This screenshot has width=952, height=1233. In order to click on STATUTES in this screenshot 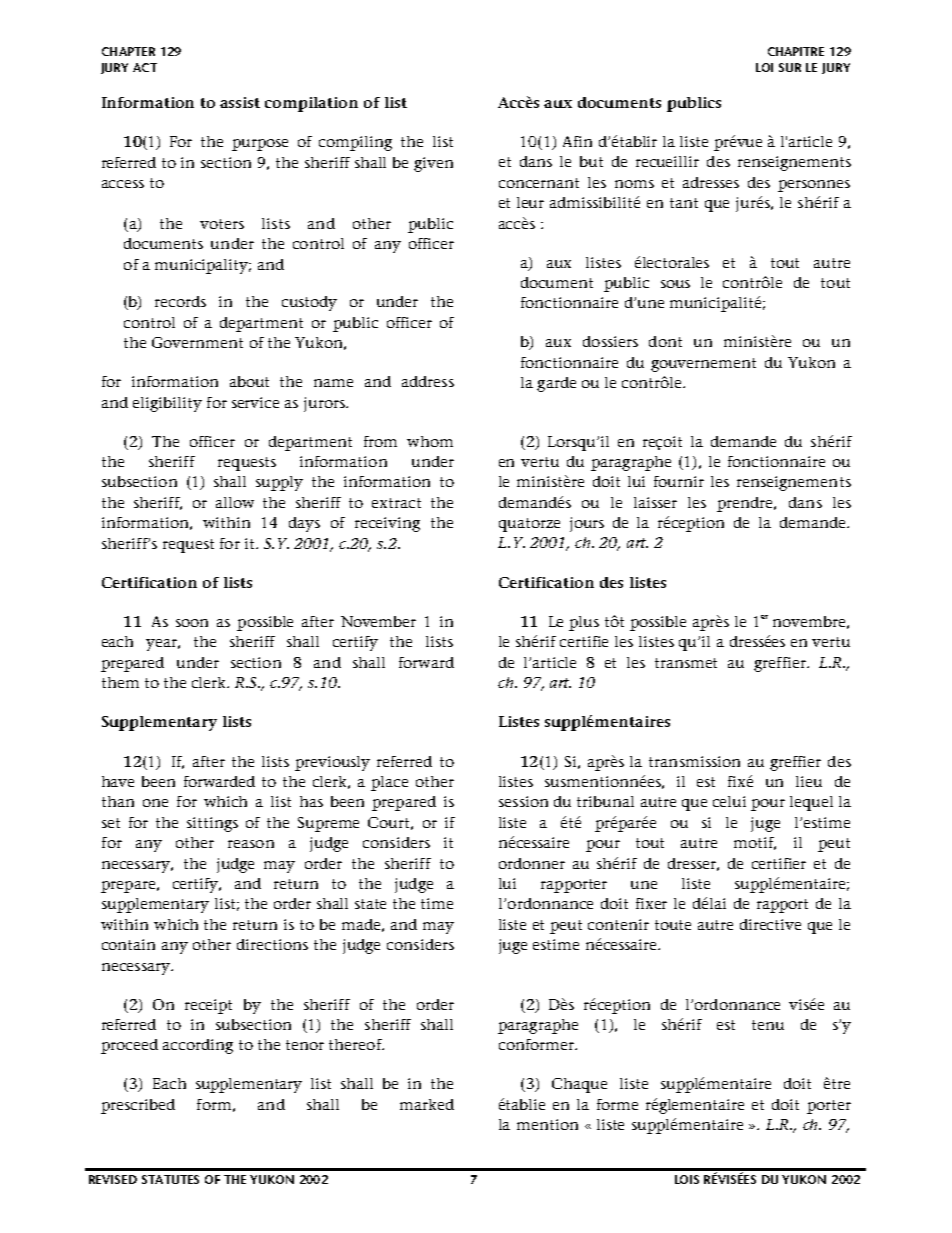, I will do `click(170, 1179)`.
